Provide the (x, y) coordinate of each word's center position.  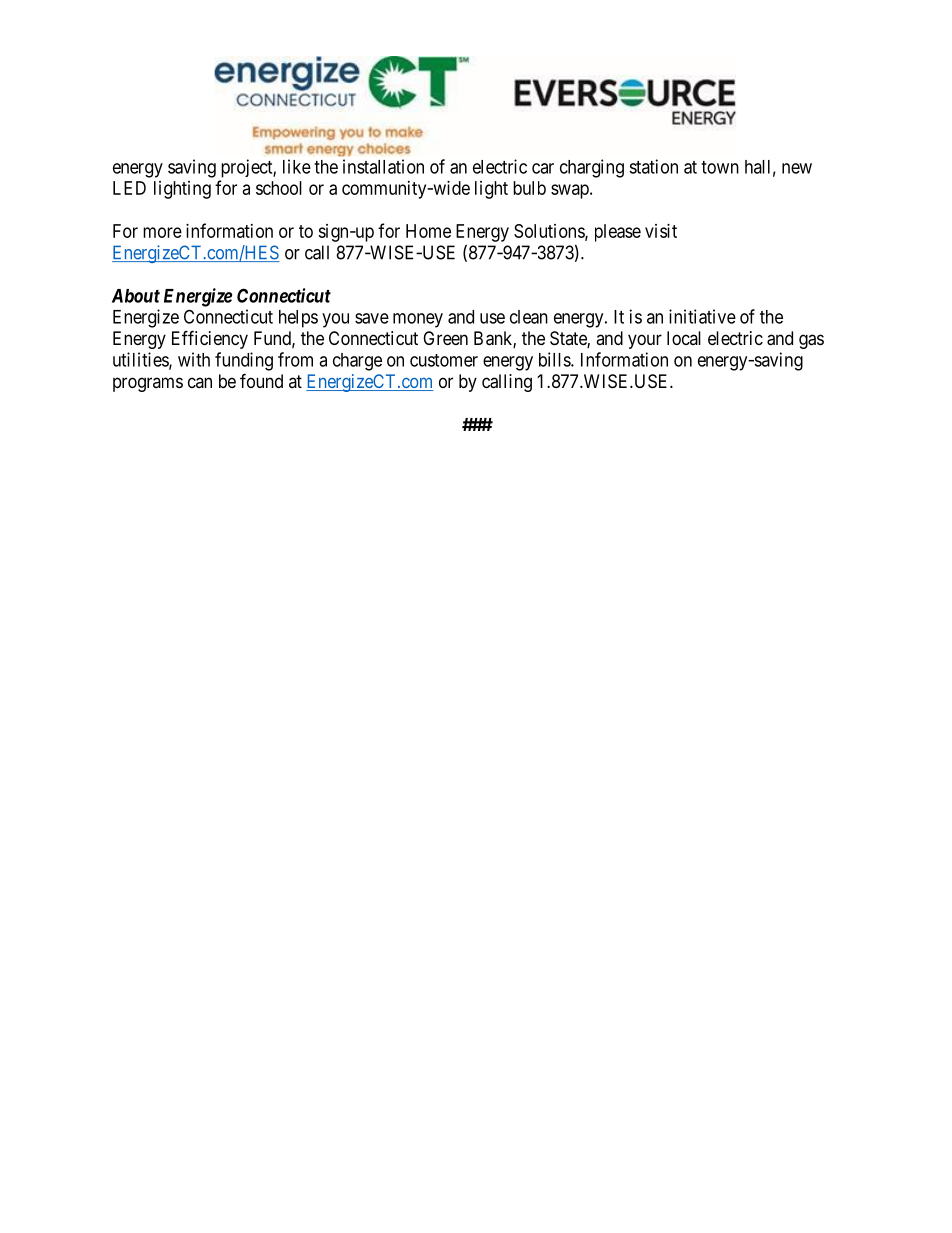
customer (444, 360)
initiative (702, 316)
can (200, 382)
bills (555, 359)
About (136, 296)
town (720, 167)
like (297, 166)
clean (529, 317)
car (543, 168)
